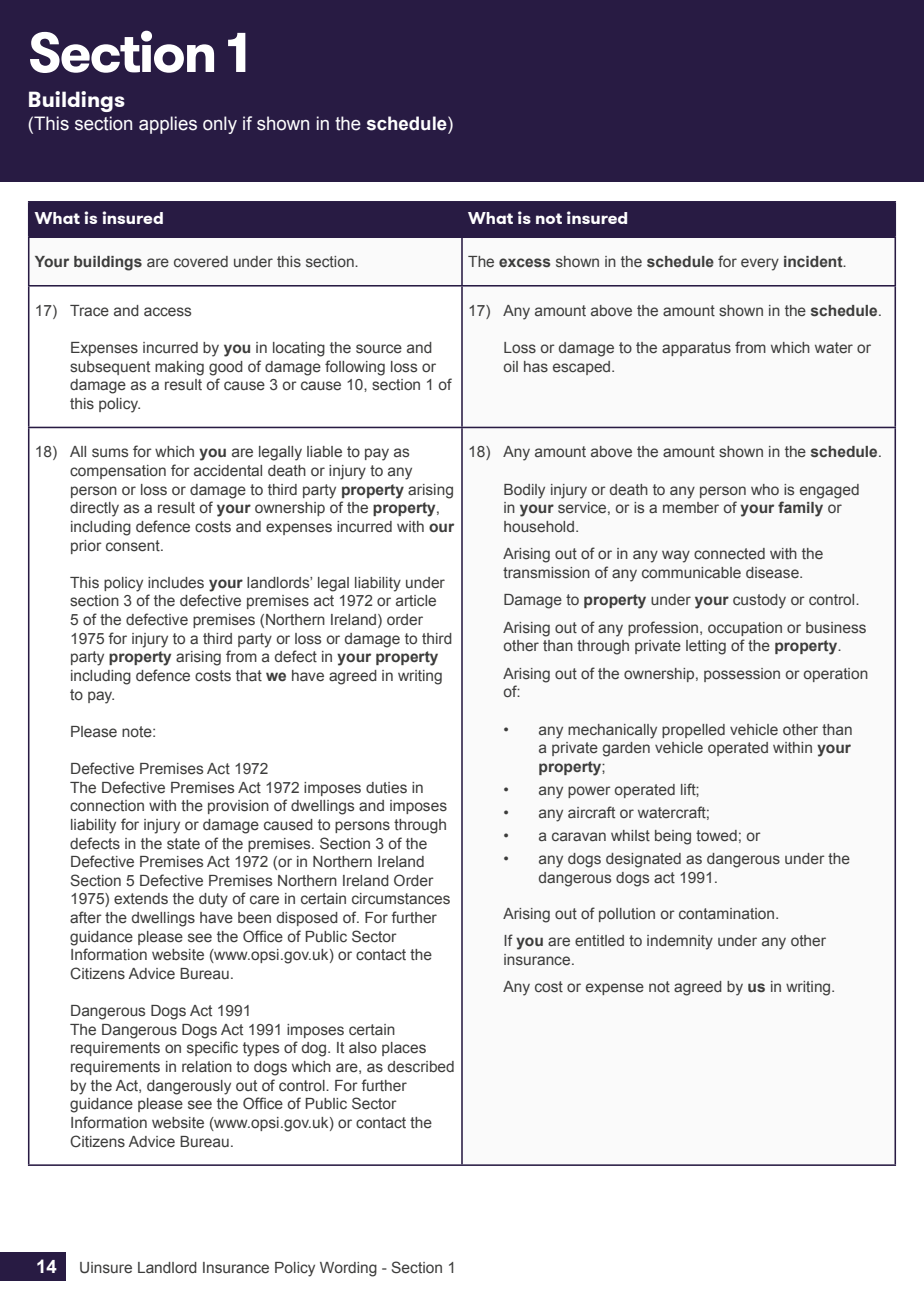 The image size is (924, 1311). Describe the element at coordinates (168, 125) in the screenshot. I see `applies` at that location.
